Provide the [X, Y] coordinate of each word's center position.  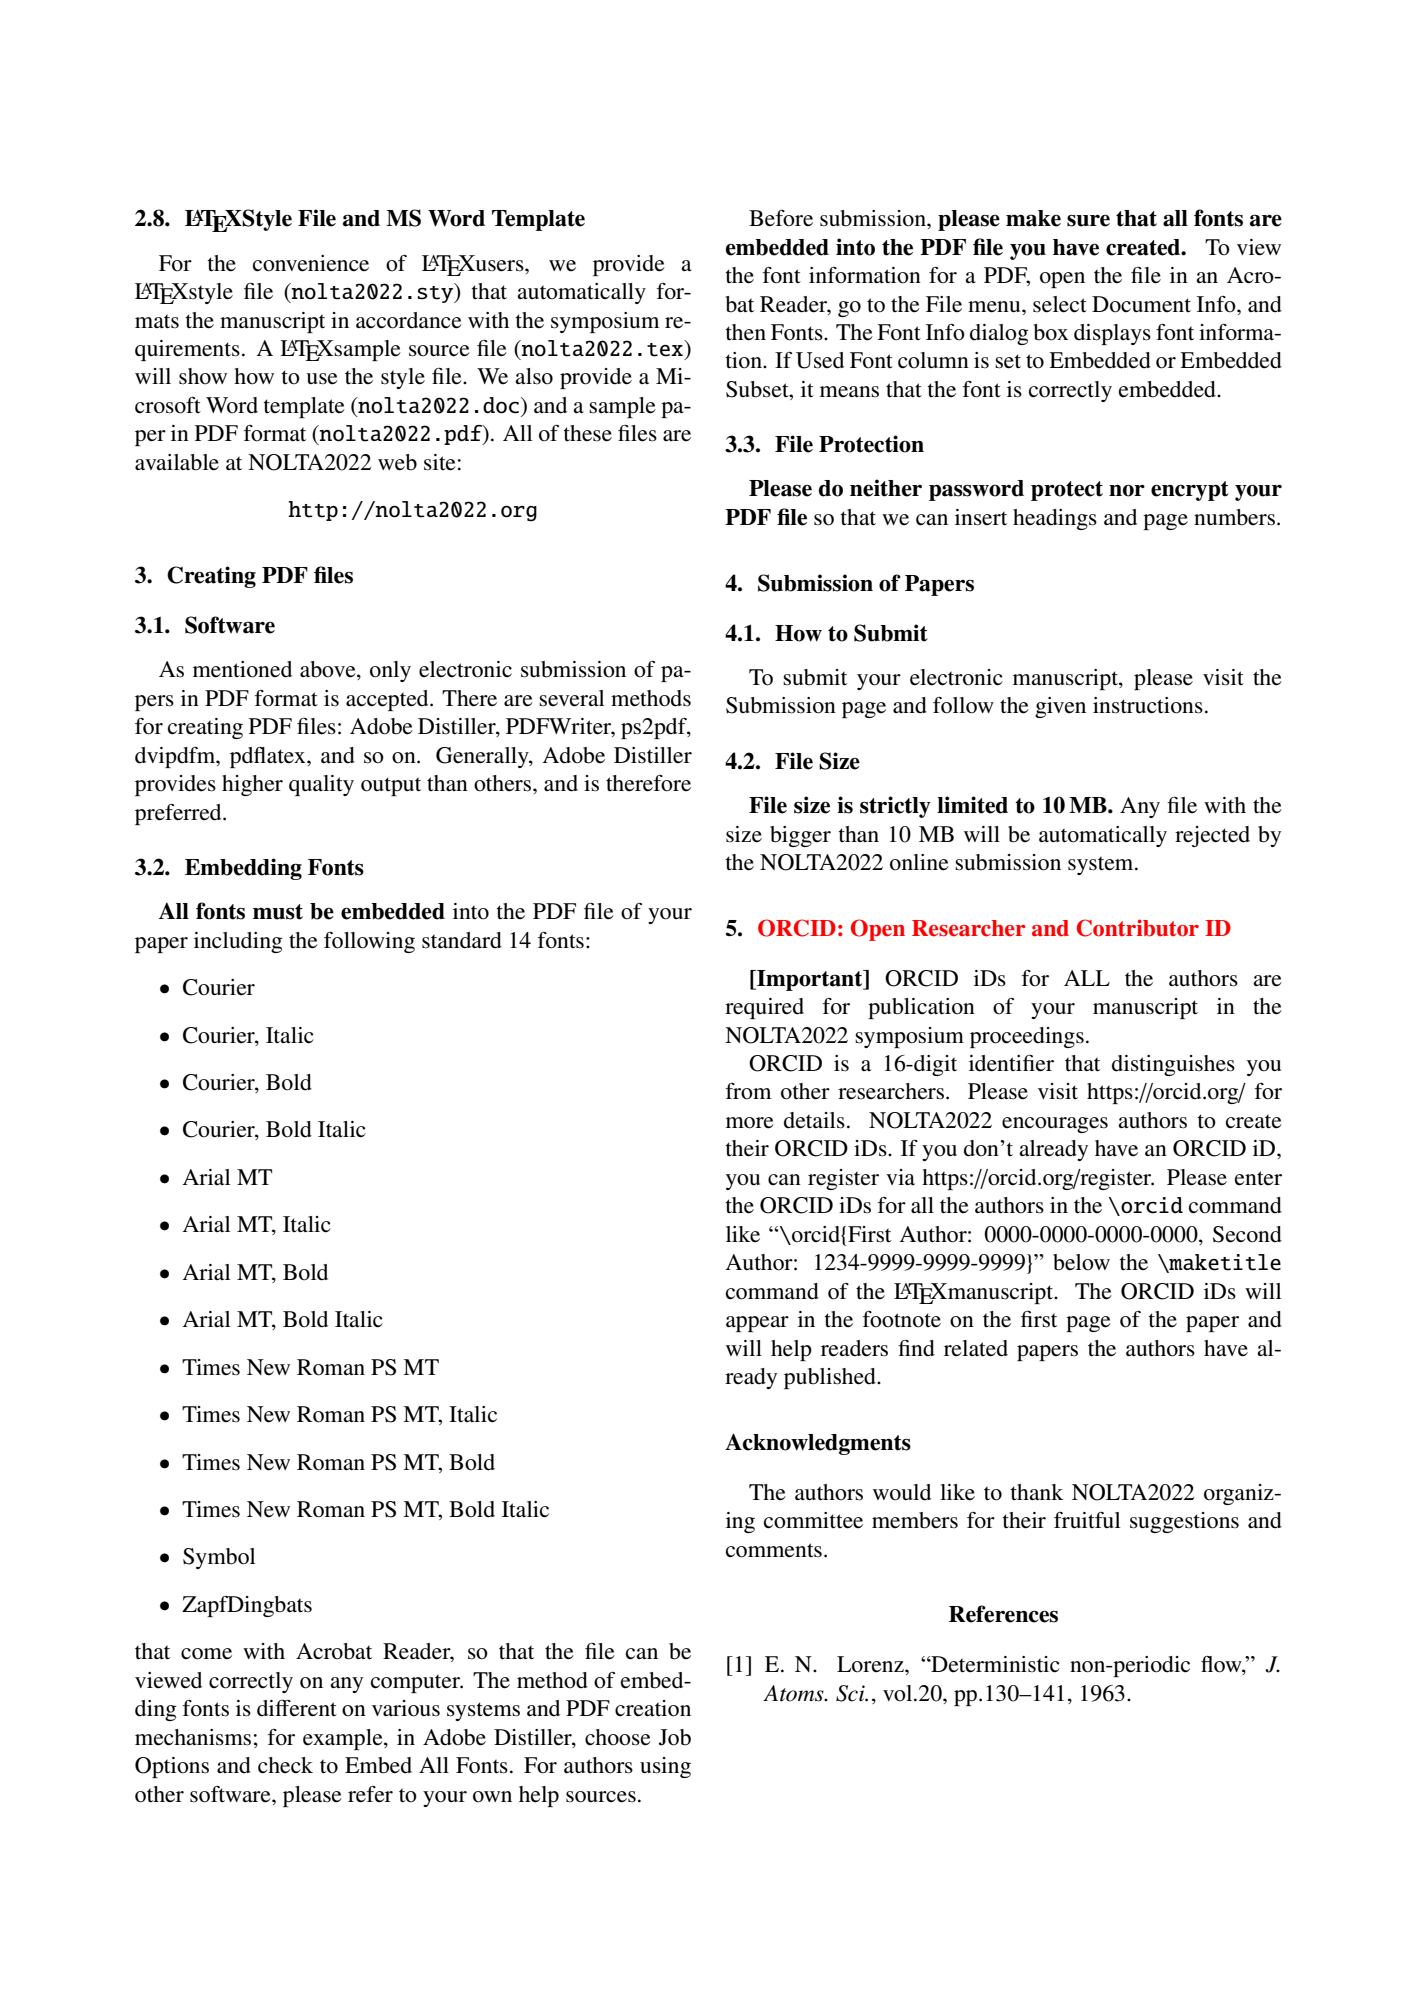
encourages [1055, 1125]
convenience [311, 263]
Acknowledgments [818, 1444]
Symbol [219, 1558]
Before [781, 218]
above [329, 670]
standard [462, 940]
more [750, 1123]
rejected [1212, 836]
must [278, 912]
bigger [800, 836]
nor [1127, 490]
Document [1141, 304]
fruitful [1087, 1520]
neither [886, 488]
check [285, 1765]
